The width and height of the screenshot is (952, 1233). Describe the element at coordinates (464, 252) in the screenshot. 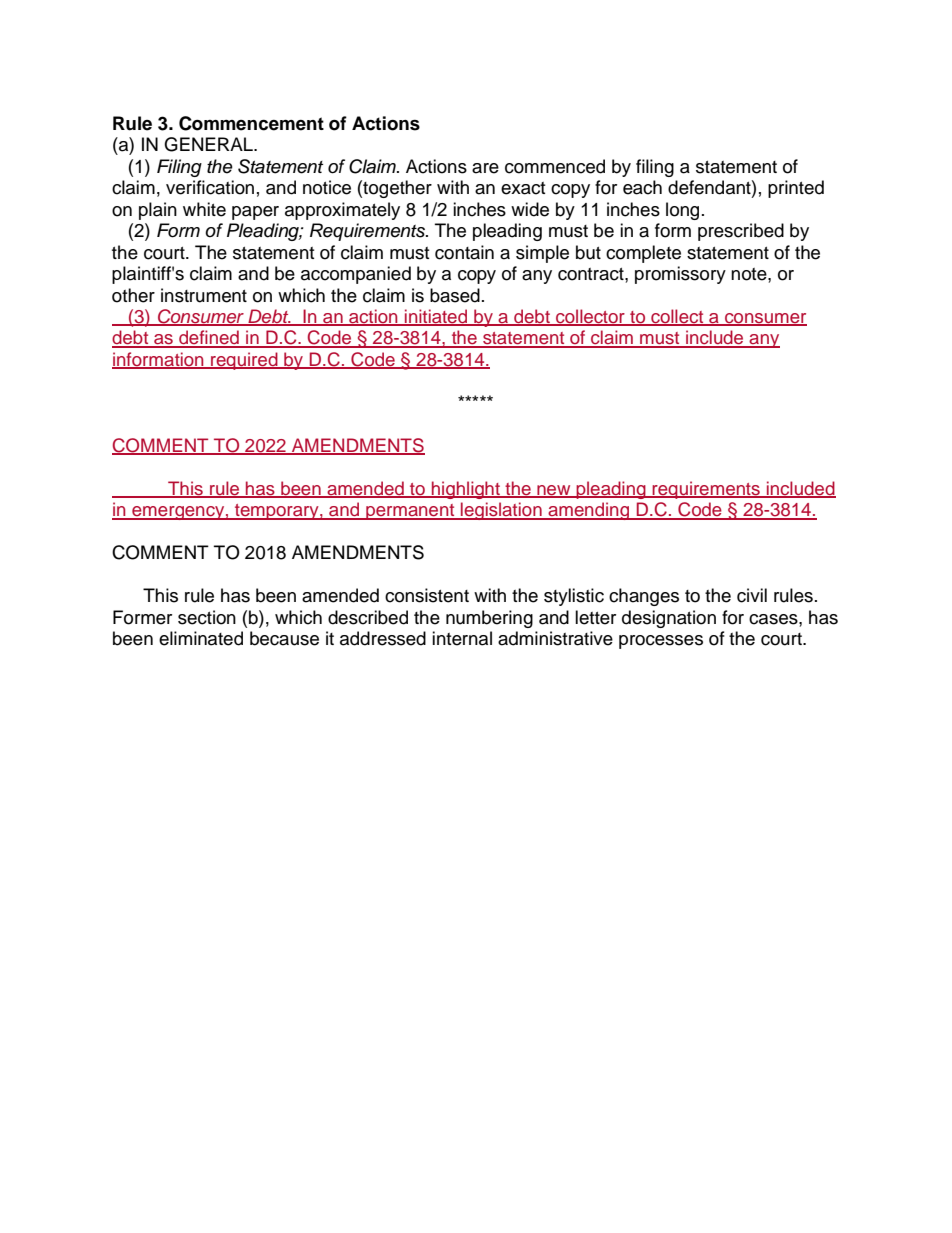

I see `contain` at that location.
